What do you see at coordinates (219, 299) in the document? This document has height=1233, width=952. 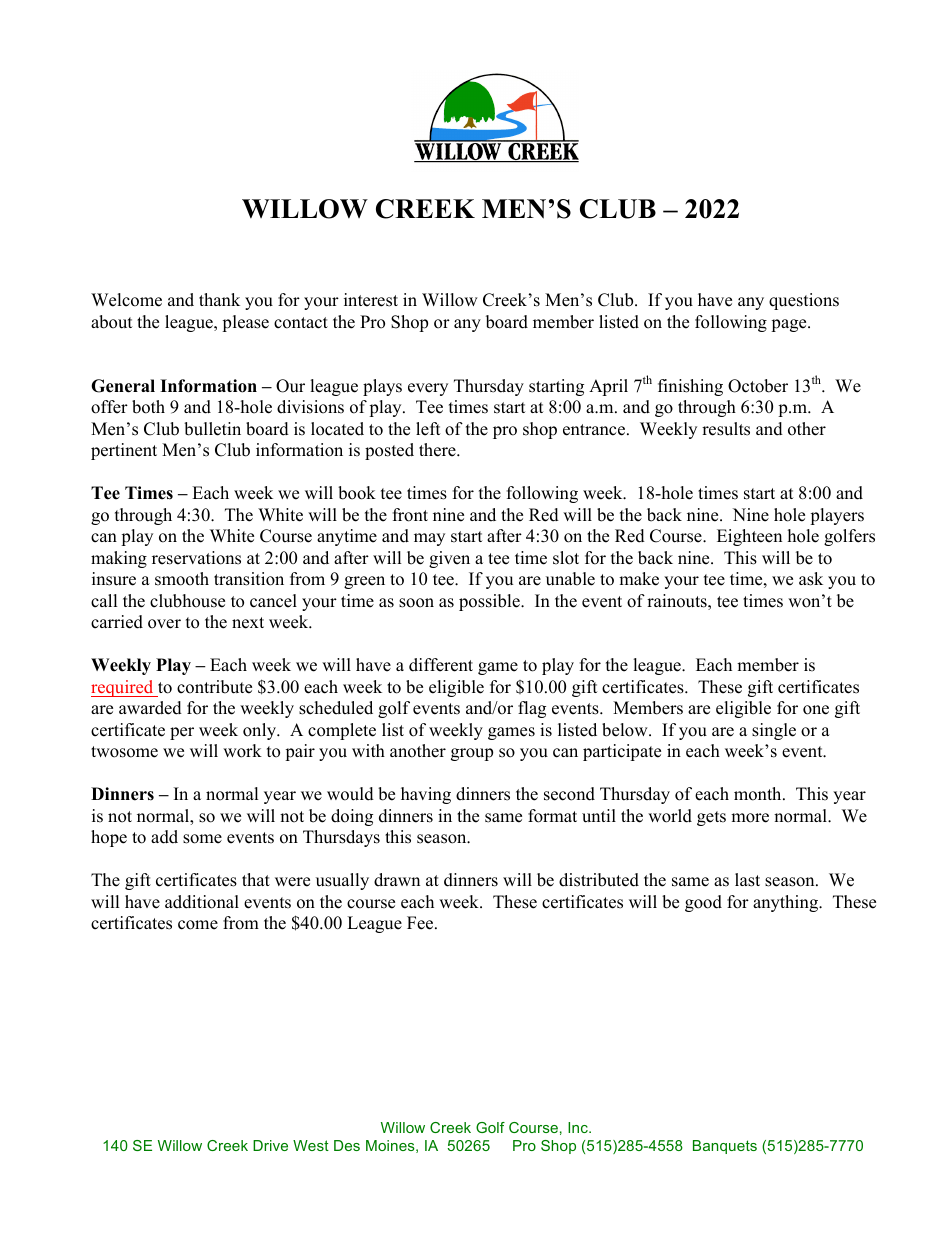 I see `thank` at bounding box center [219, 299].
